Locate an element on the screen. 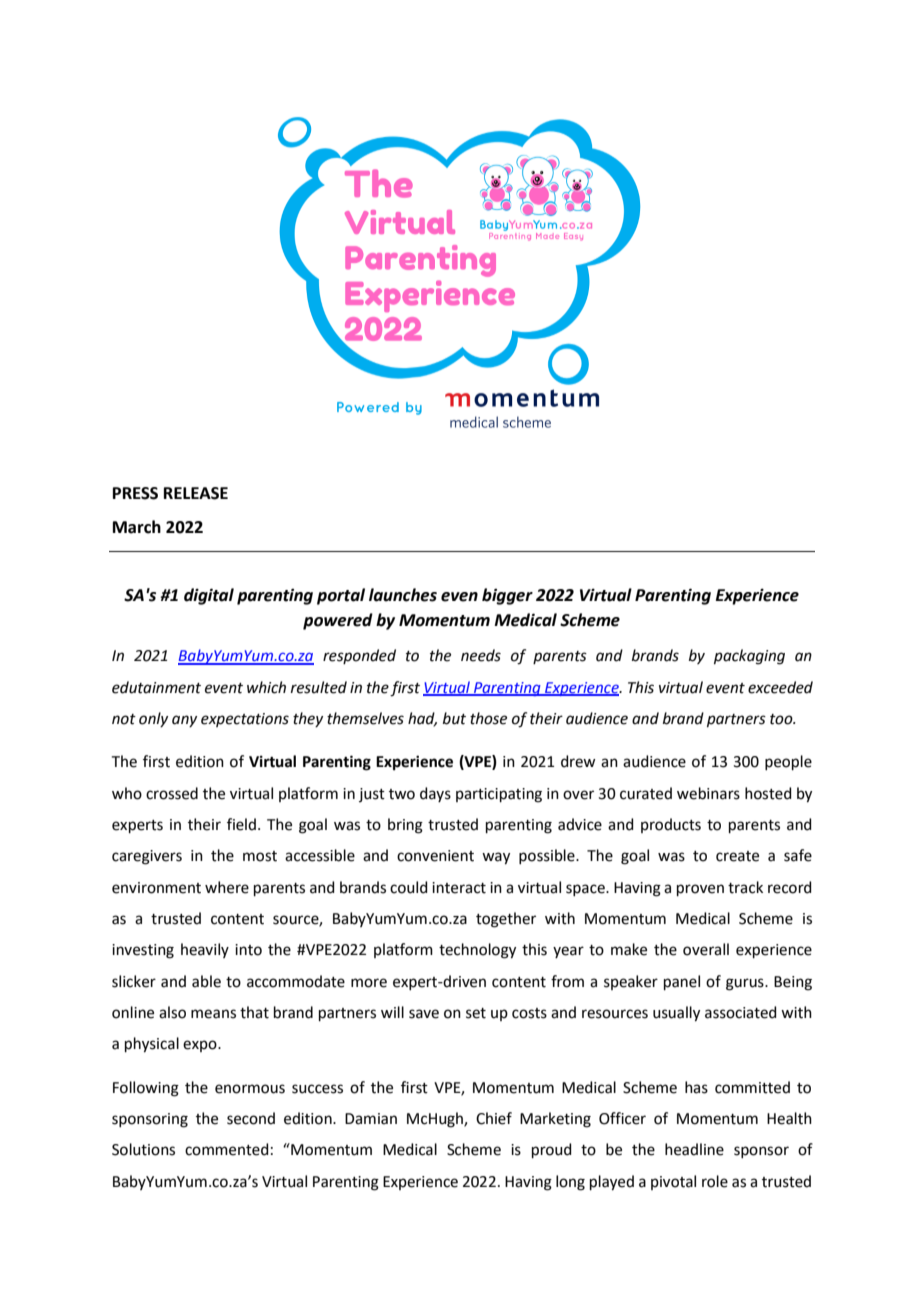  exceeded is located at coordinates (780, 687).
